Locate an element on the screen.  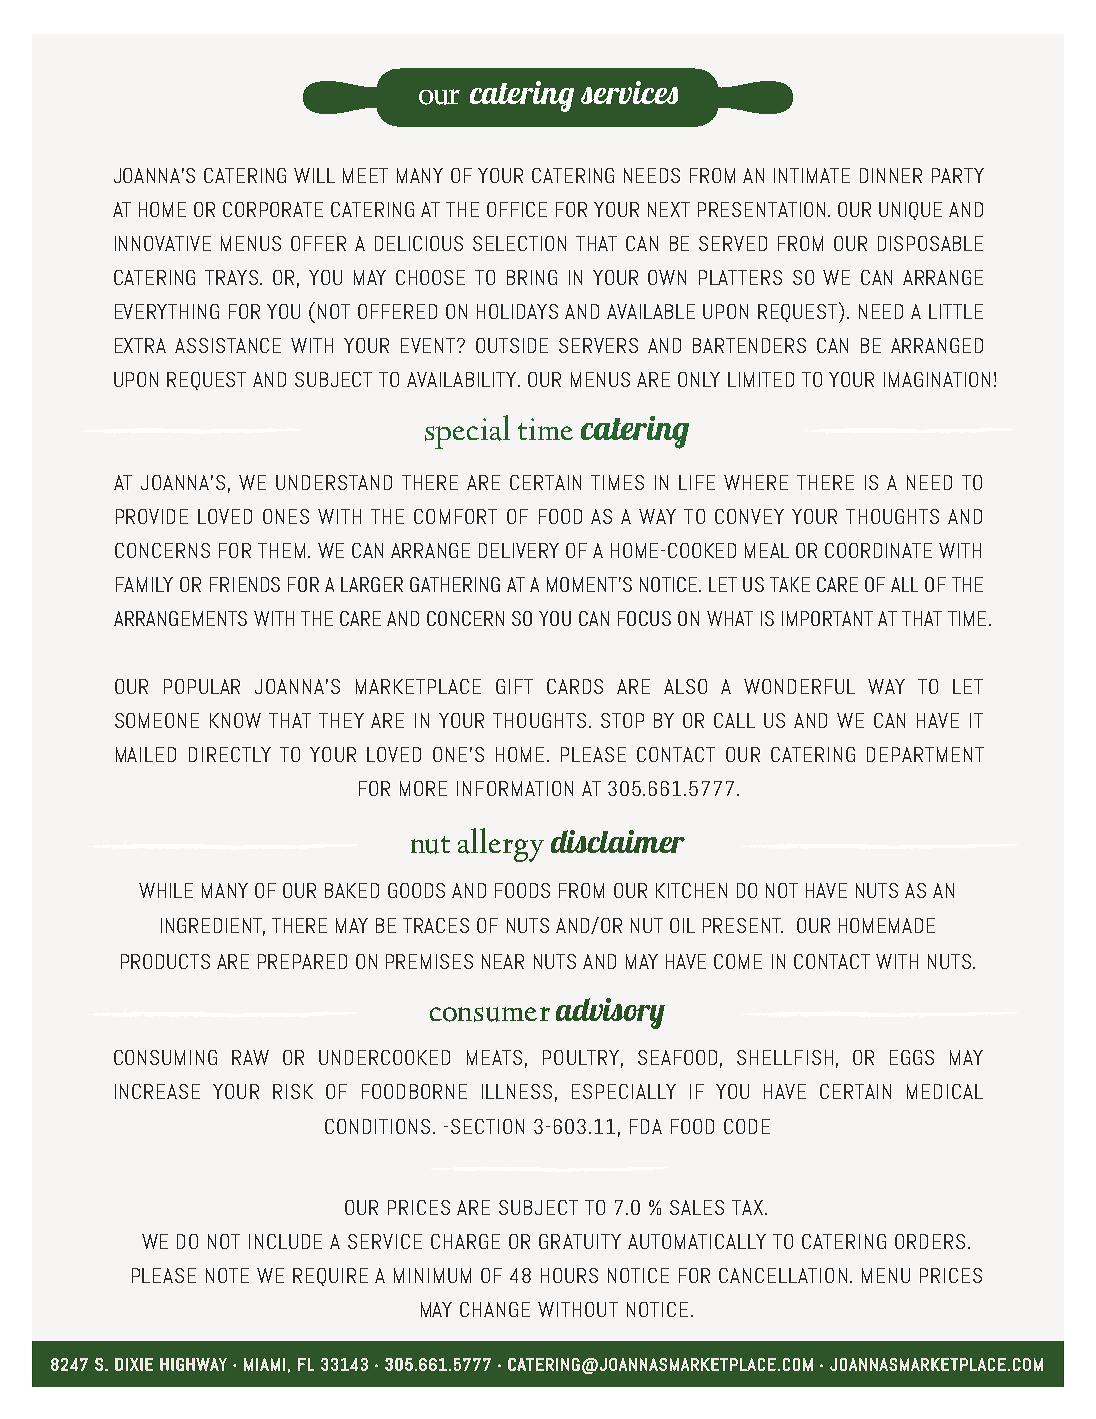
CORPORATE is located at coordinates (273, 209).
